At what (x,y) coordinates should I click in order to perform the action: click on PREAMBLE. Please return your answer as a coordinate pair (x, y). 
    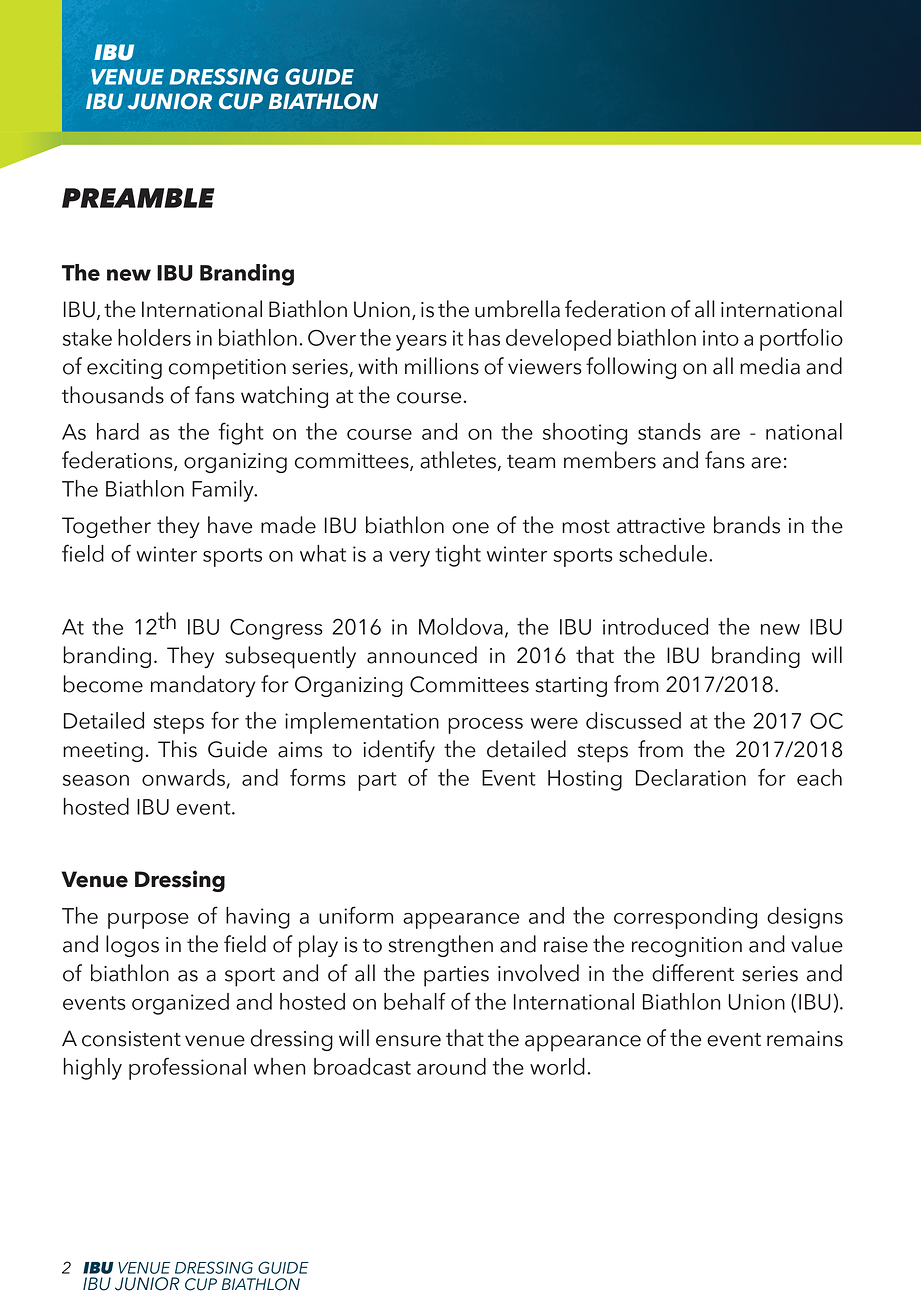
    Looking at the image, I should click on (138, 198).
